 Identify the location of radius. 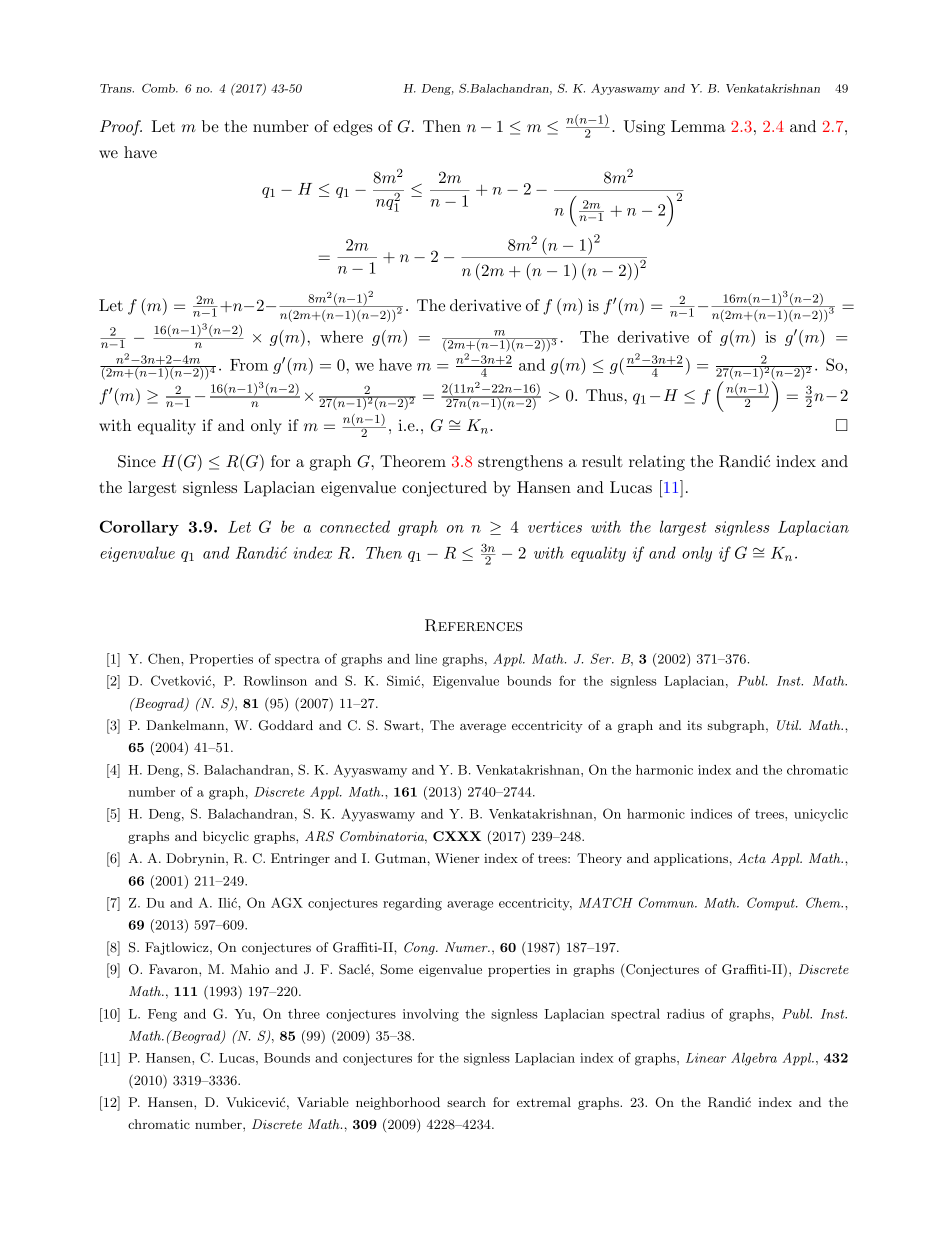
(686, 1014).
